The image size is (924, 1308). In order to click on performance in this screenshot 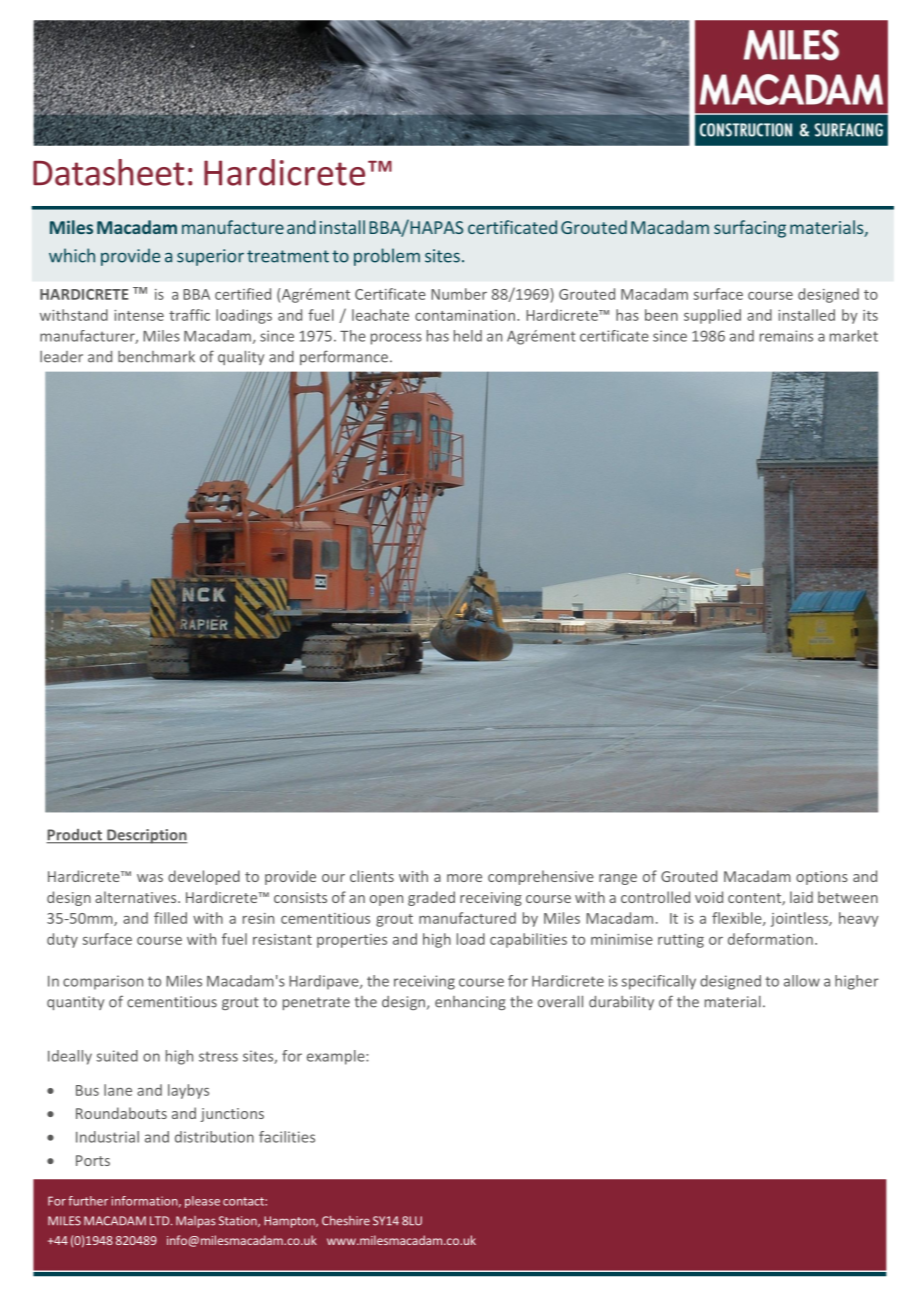, I will do `click(344, 357)`.
